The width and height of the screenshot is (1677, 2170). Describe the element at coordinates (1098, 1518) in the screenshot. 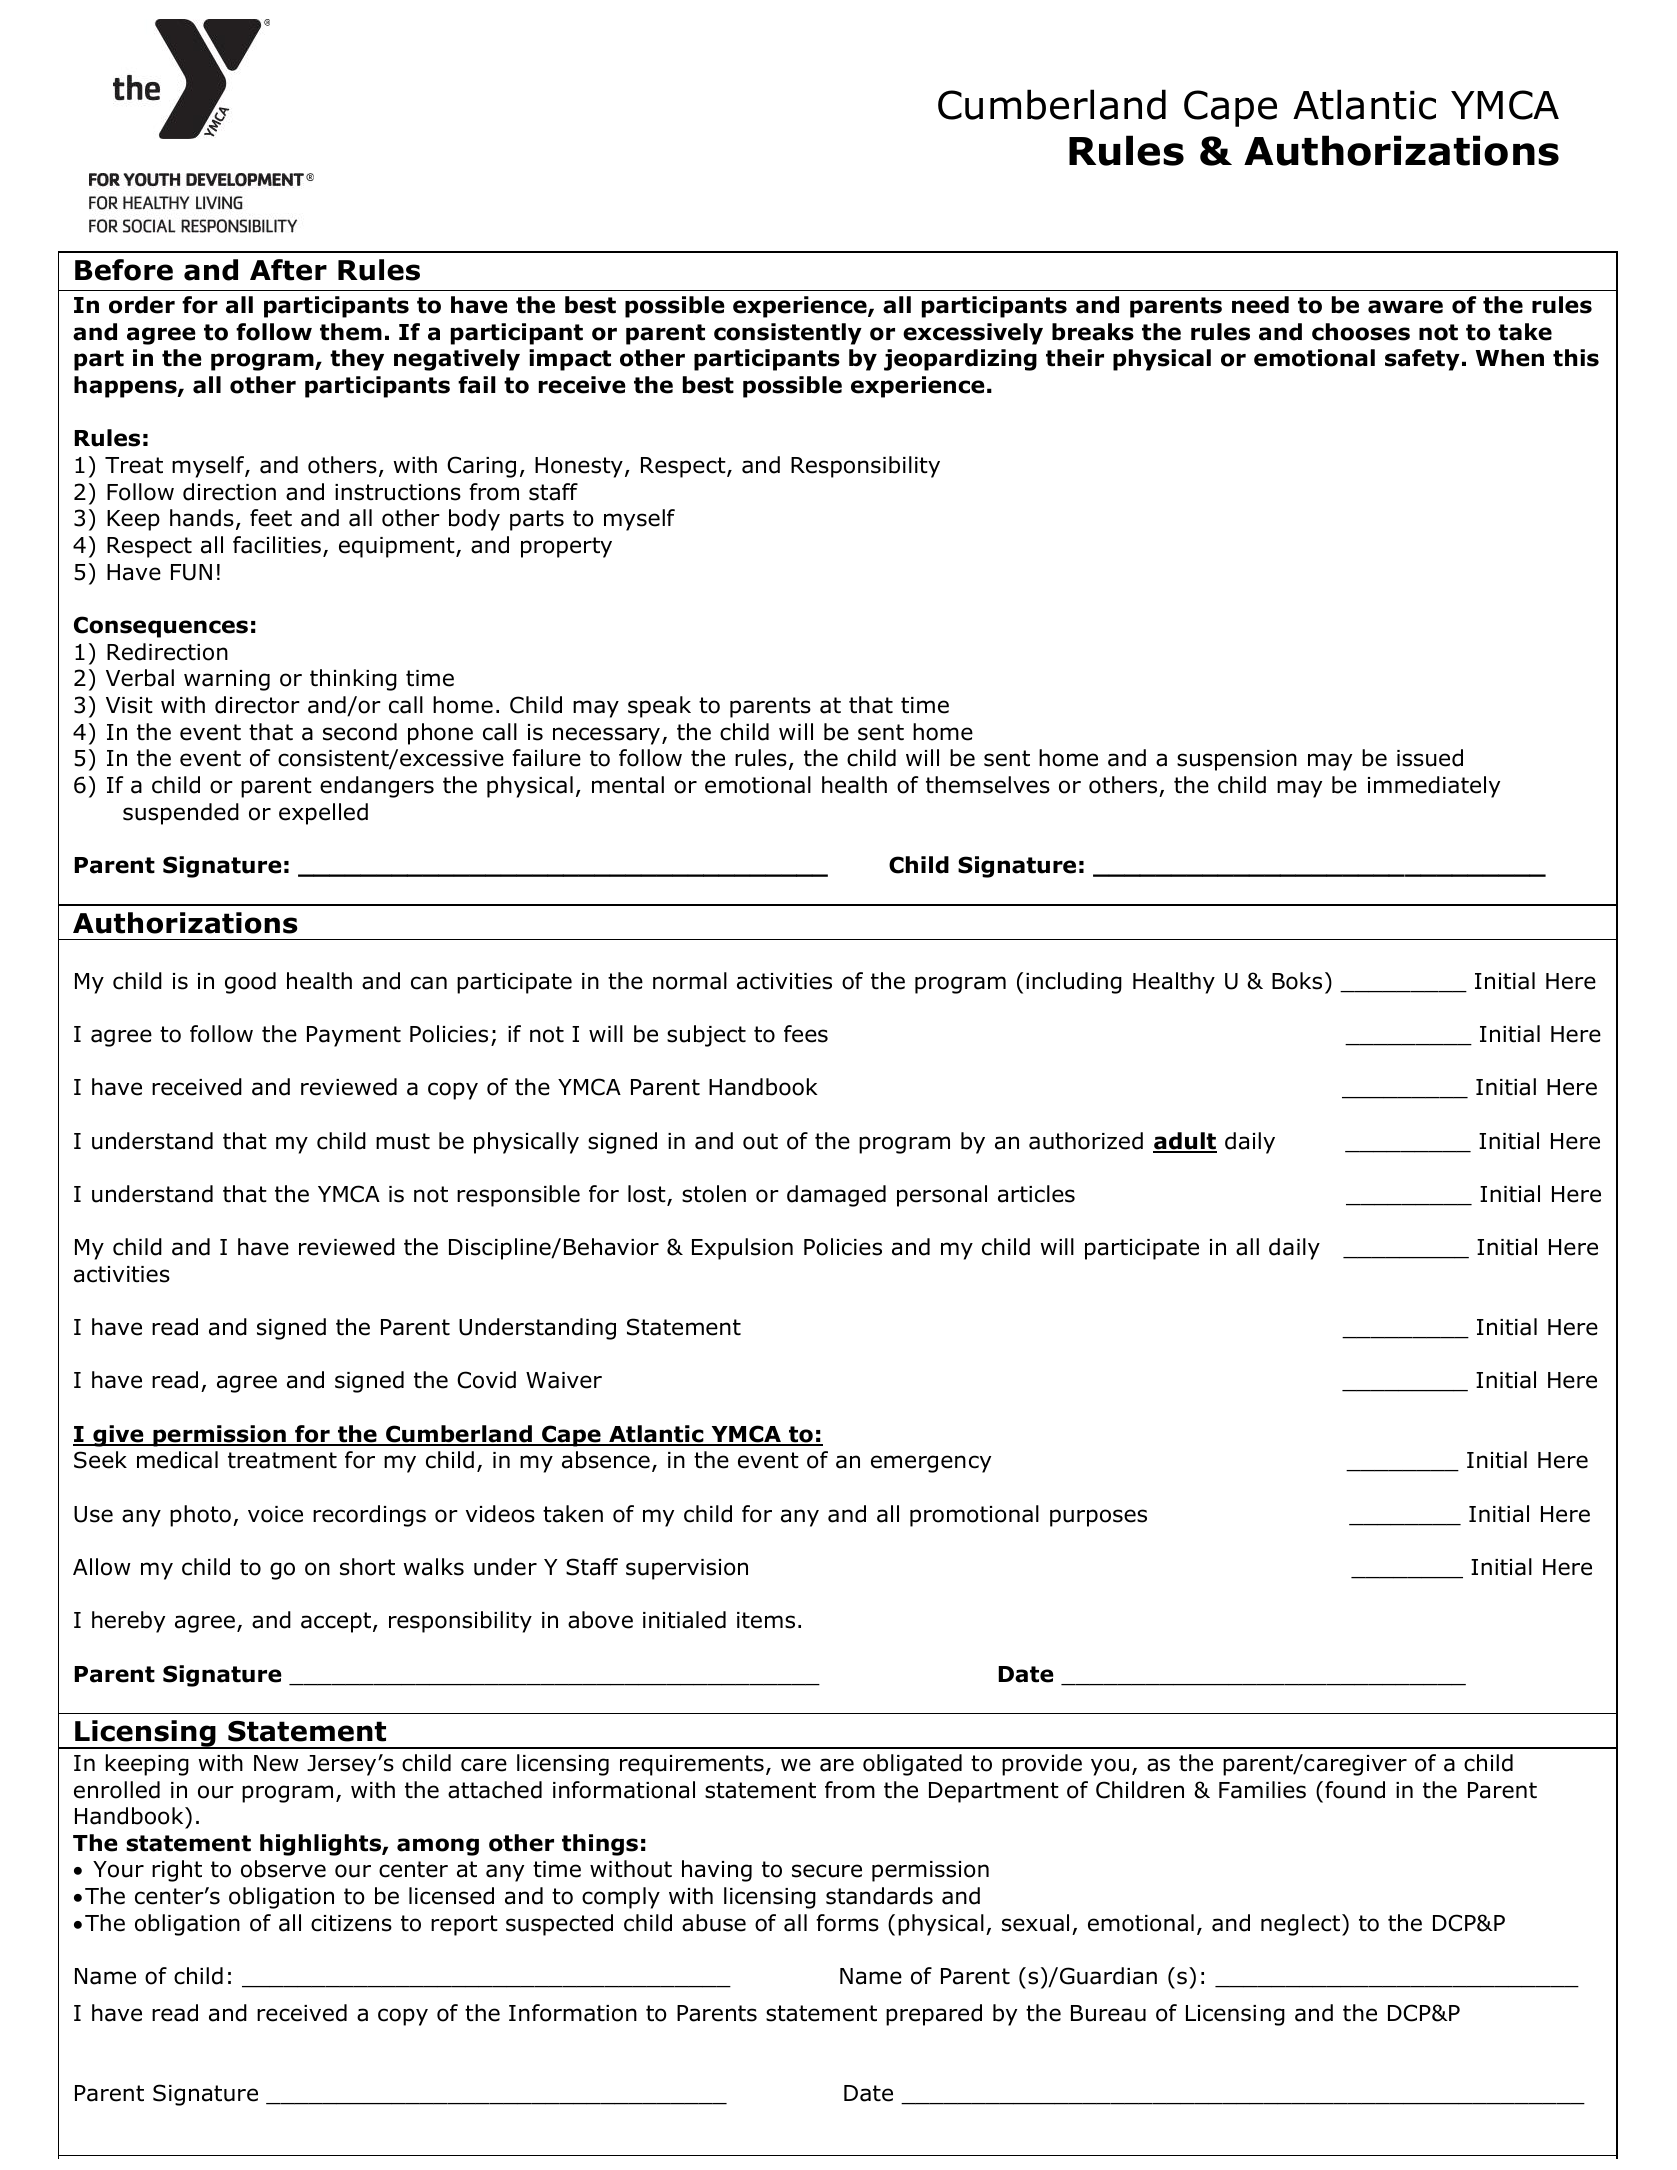

I see `purposes` at that location.
